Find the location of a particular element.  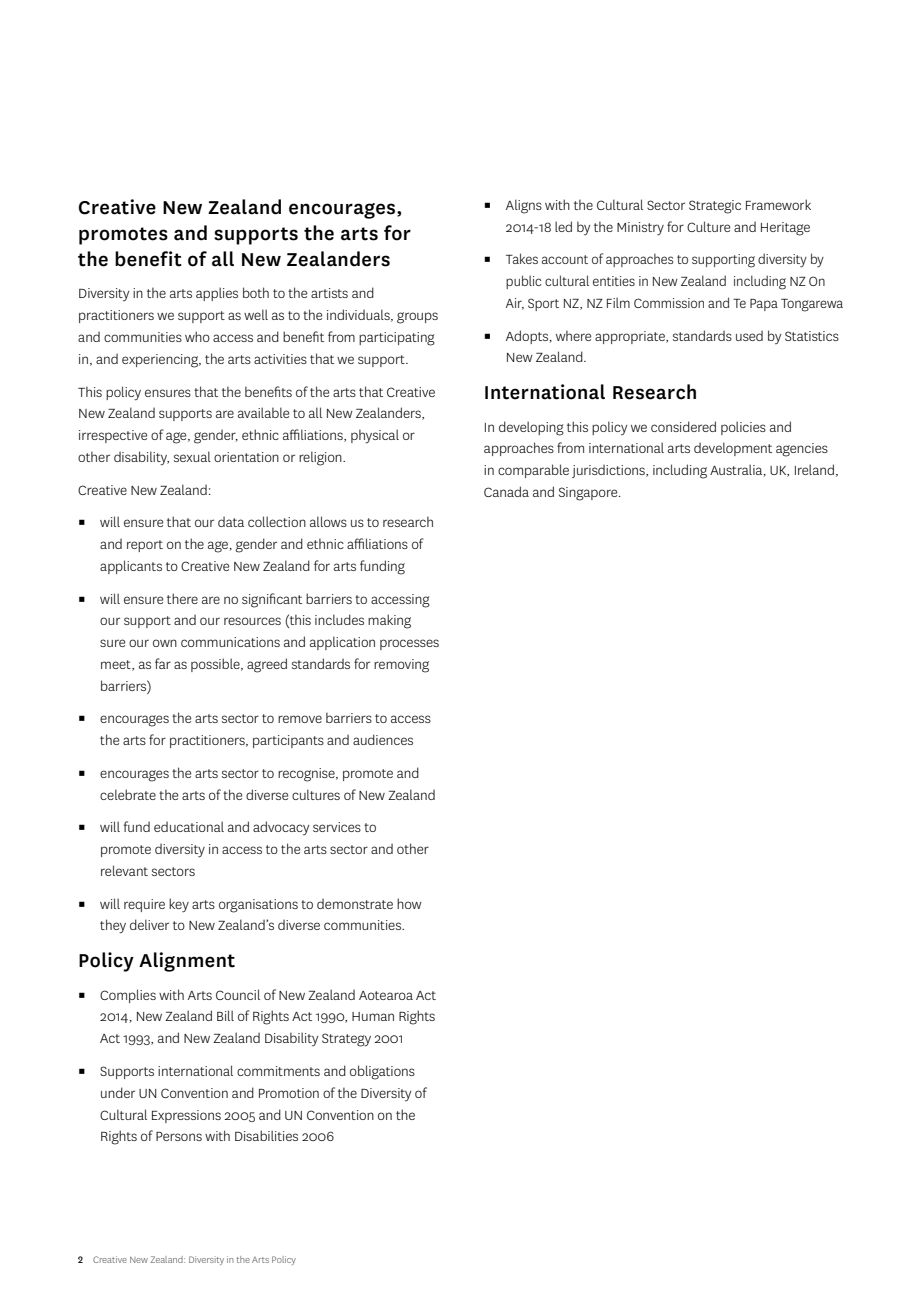

Singapore is located at coordinates (589, 494).
